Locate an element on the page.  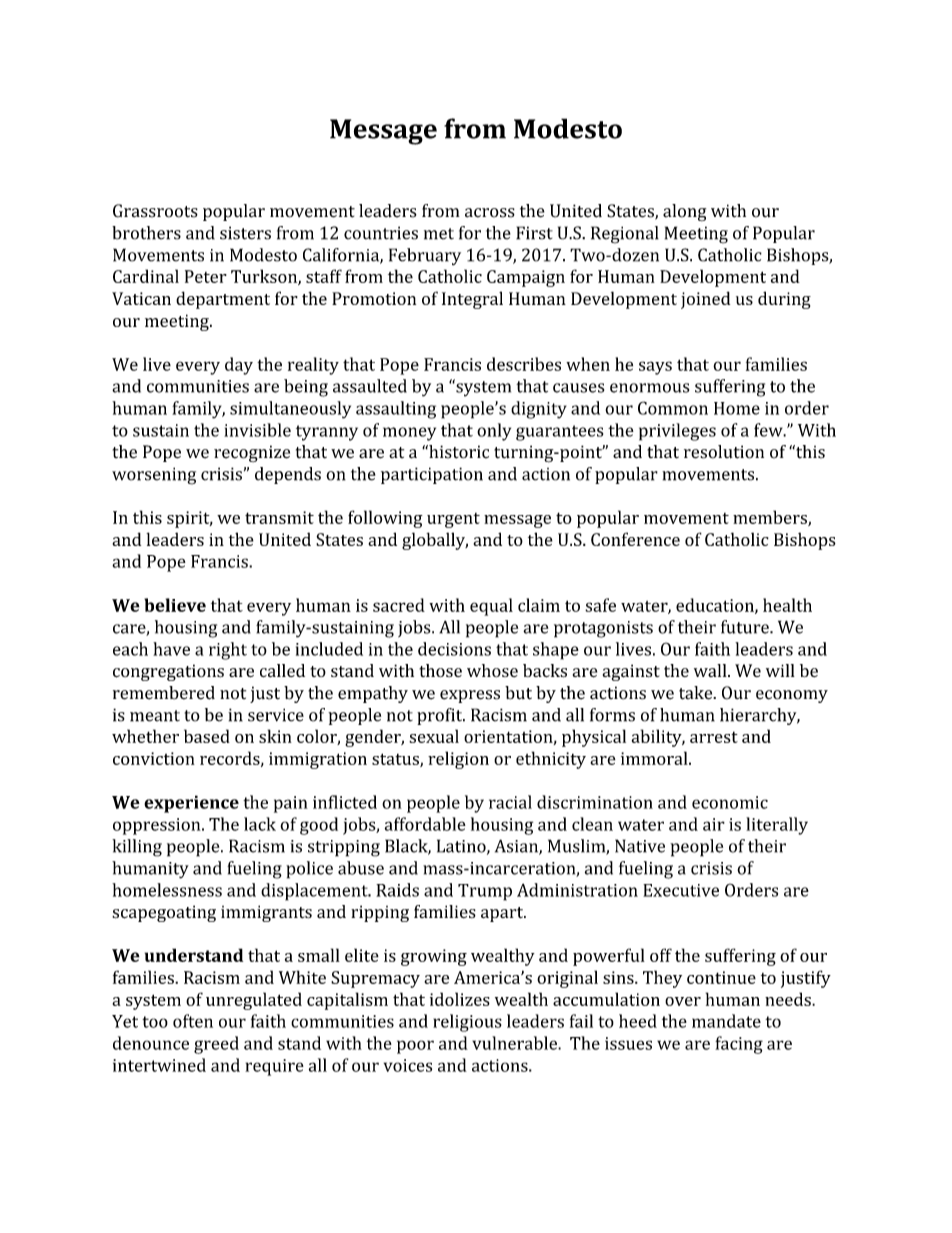
only is located at coordinates (494, 432).
